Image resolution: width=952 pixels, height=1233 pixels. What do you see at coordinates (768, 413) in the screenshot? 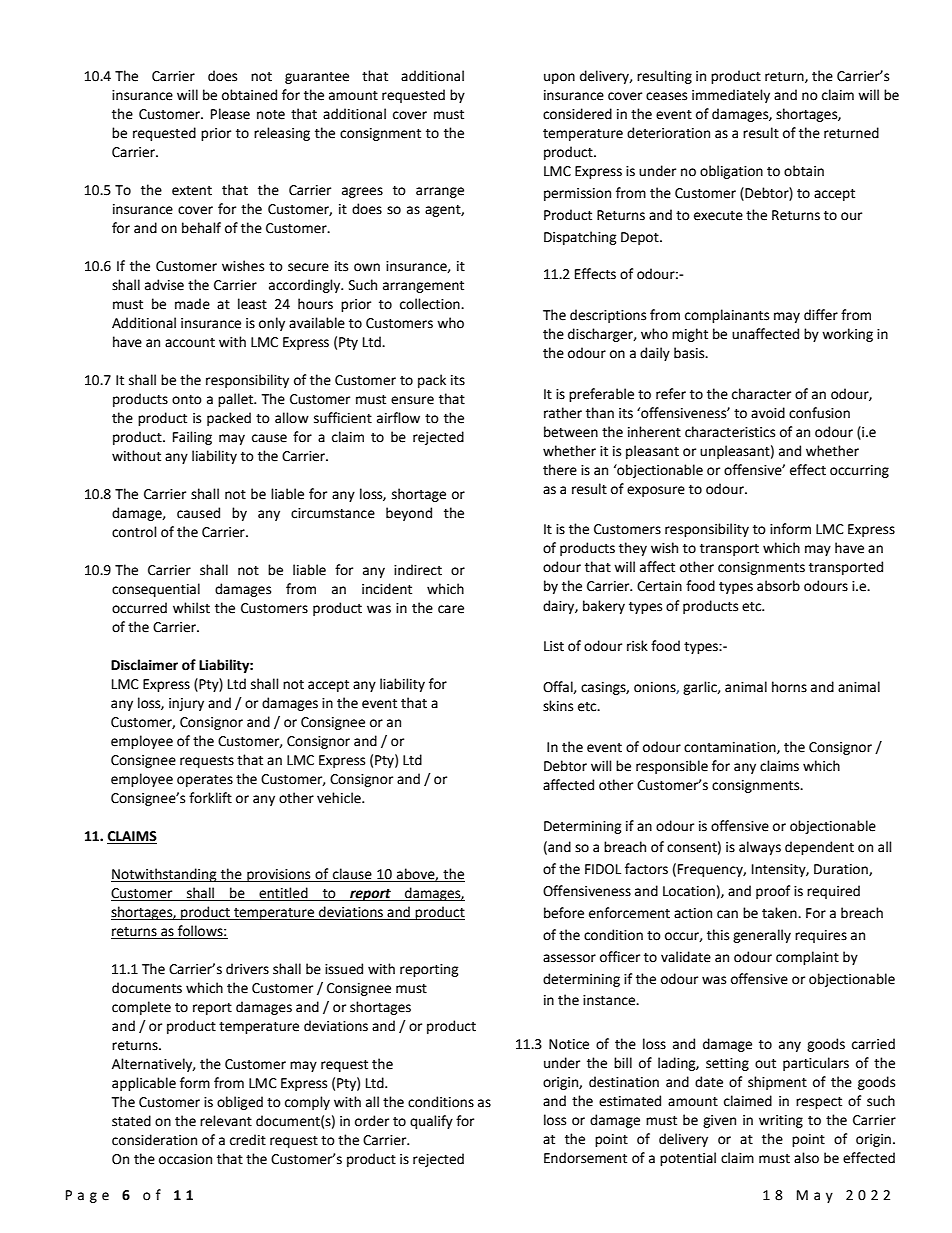
I see `avoid` at bounding box center [768, 413].
